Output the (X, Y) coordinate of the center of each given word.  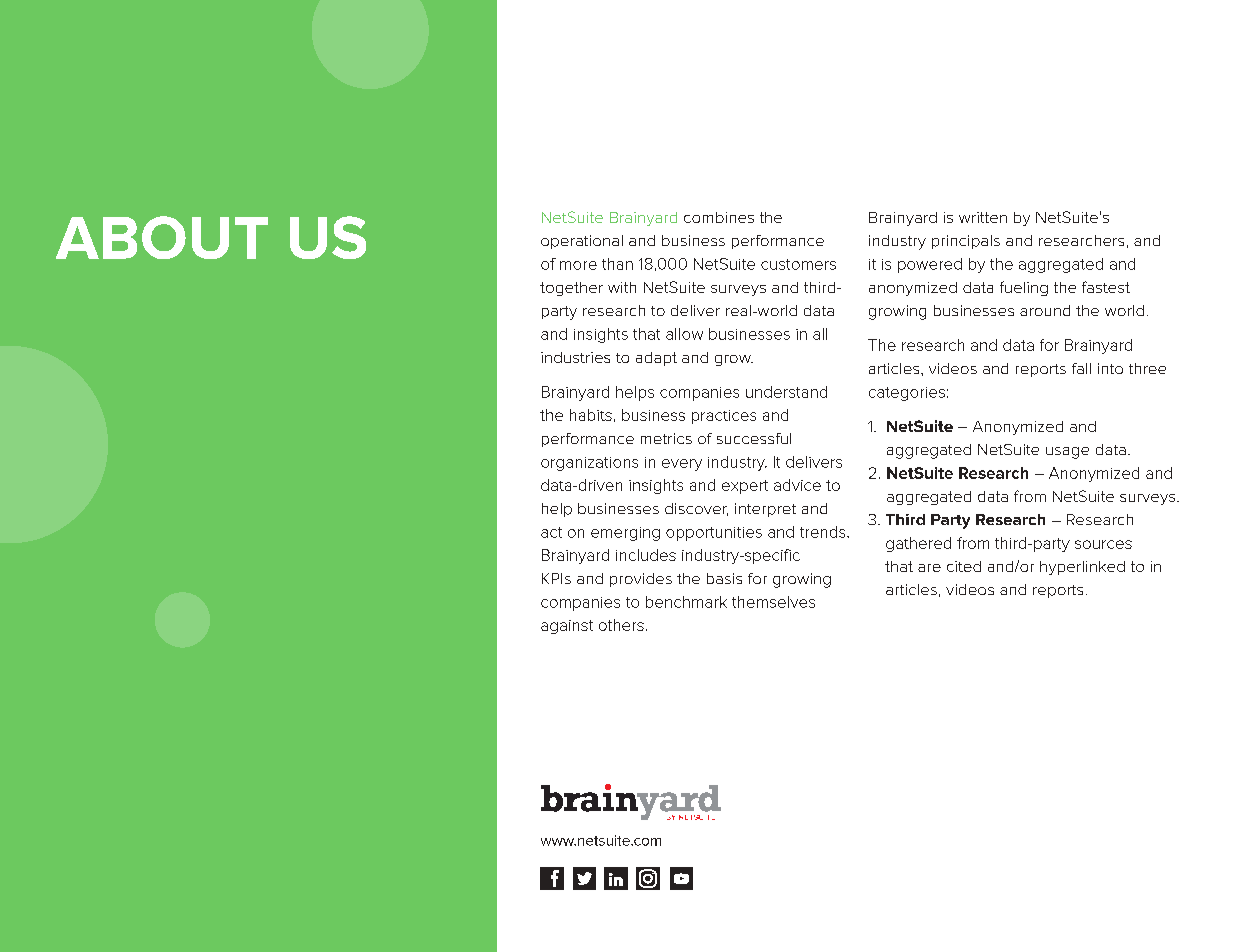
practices (724, 417)
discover (696, 509)
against (567, 627)
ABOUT (162, 237)
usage (1067, 453)
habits (591, 415)
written (983, 217)
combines (719, 217)
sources (1103, 544)
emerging (625, 534)
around (1045, 310)
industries (575, 357)
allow (684, 334)
